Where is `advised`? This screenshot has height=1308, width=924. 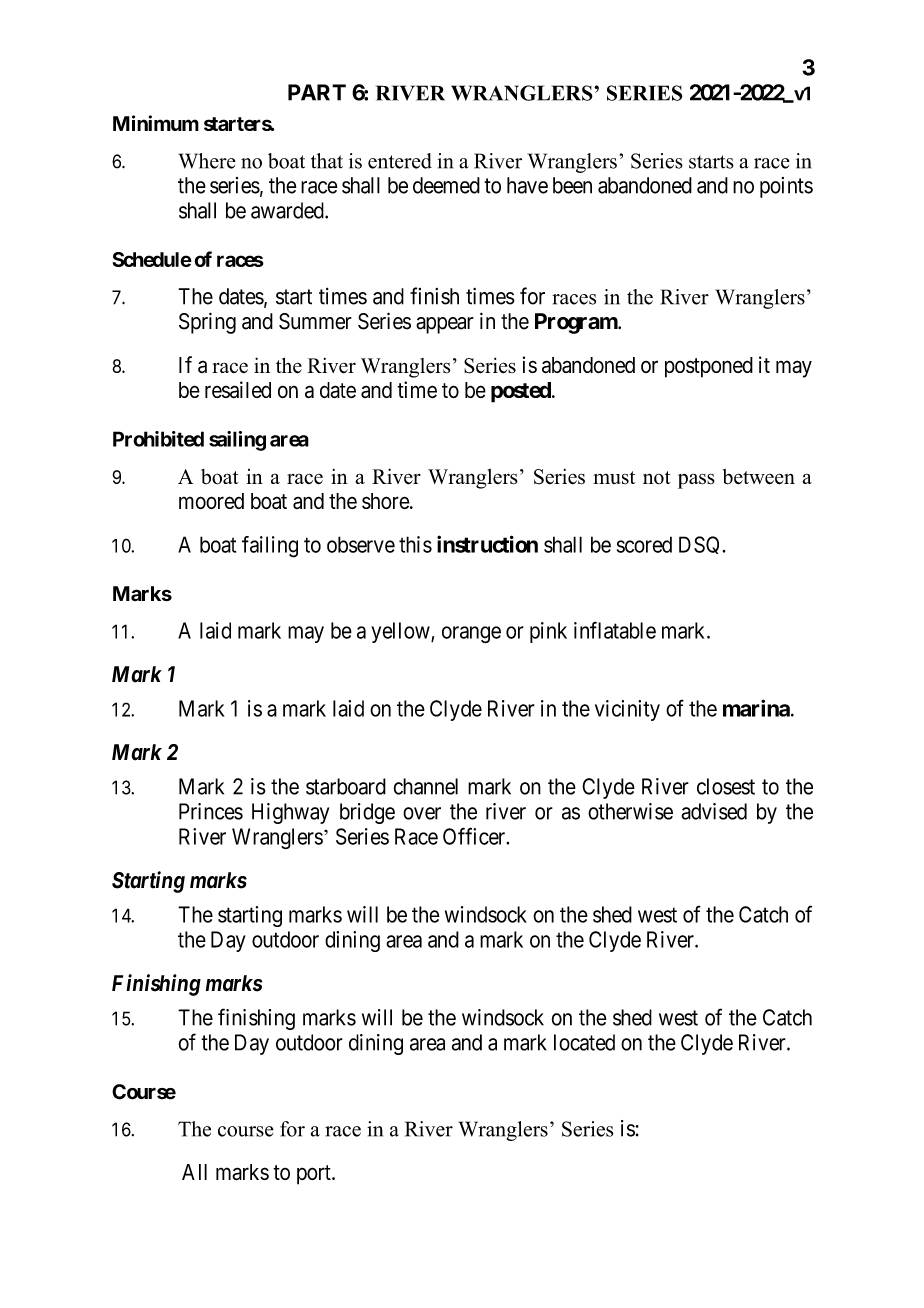
advised is located at coordinates (714, 811).
